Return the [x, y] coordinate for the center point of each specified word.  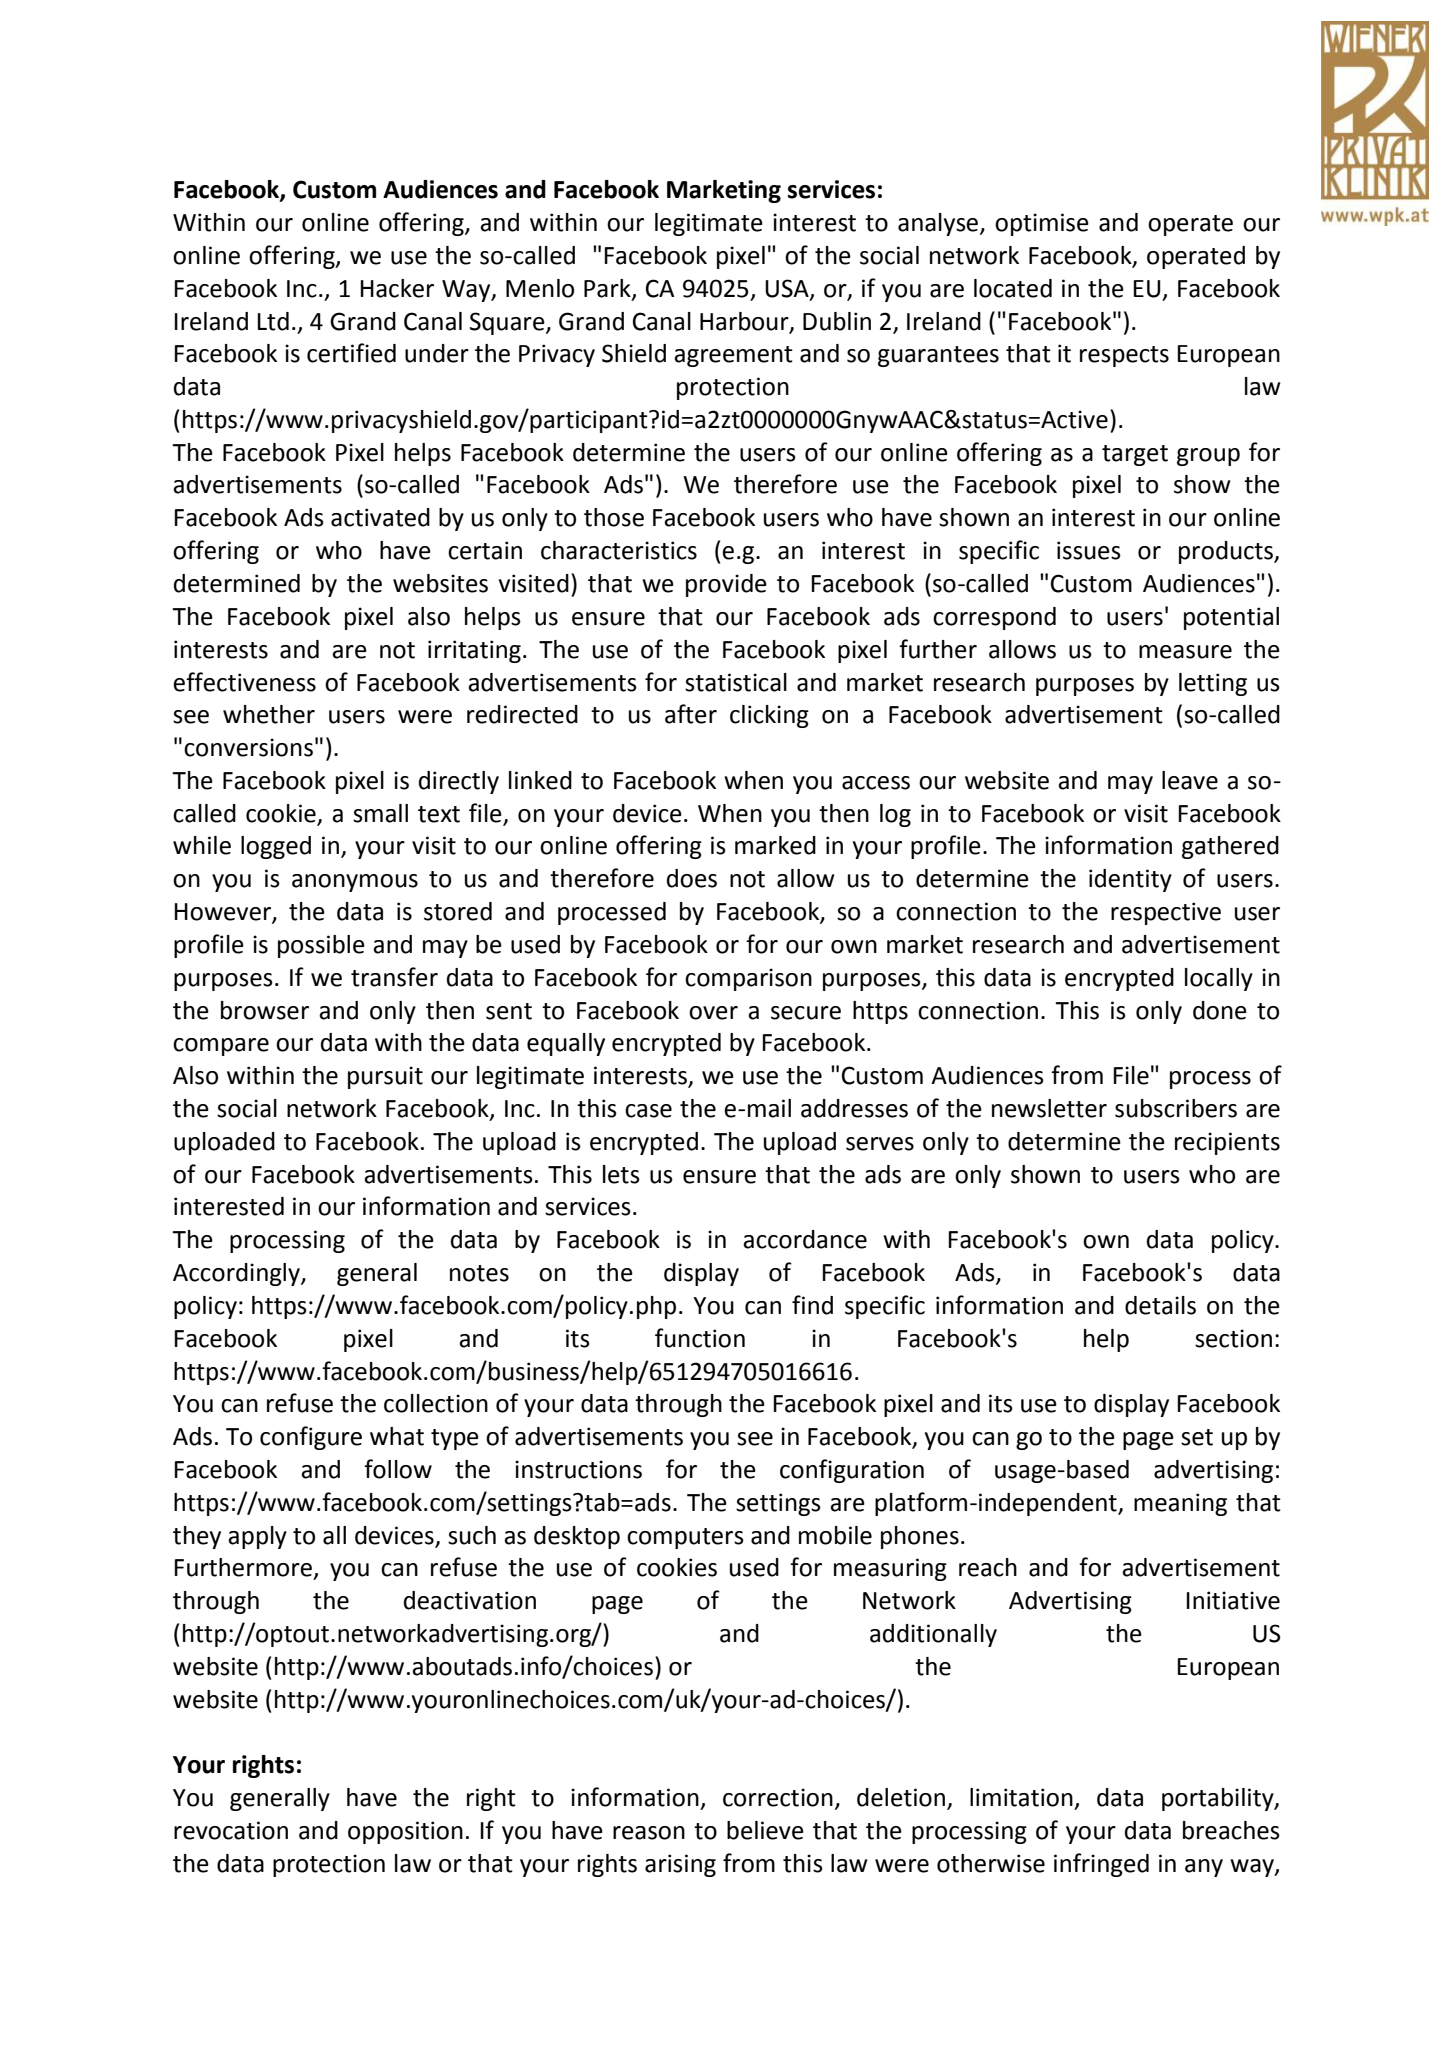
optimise [1042, 224]
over [713, 1013]
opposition [405, 1832]
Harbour [745, 322]
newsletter [1049, 1108]
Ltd [273, 321]
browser [265, 1010]
